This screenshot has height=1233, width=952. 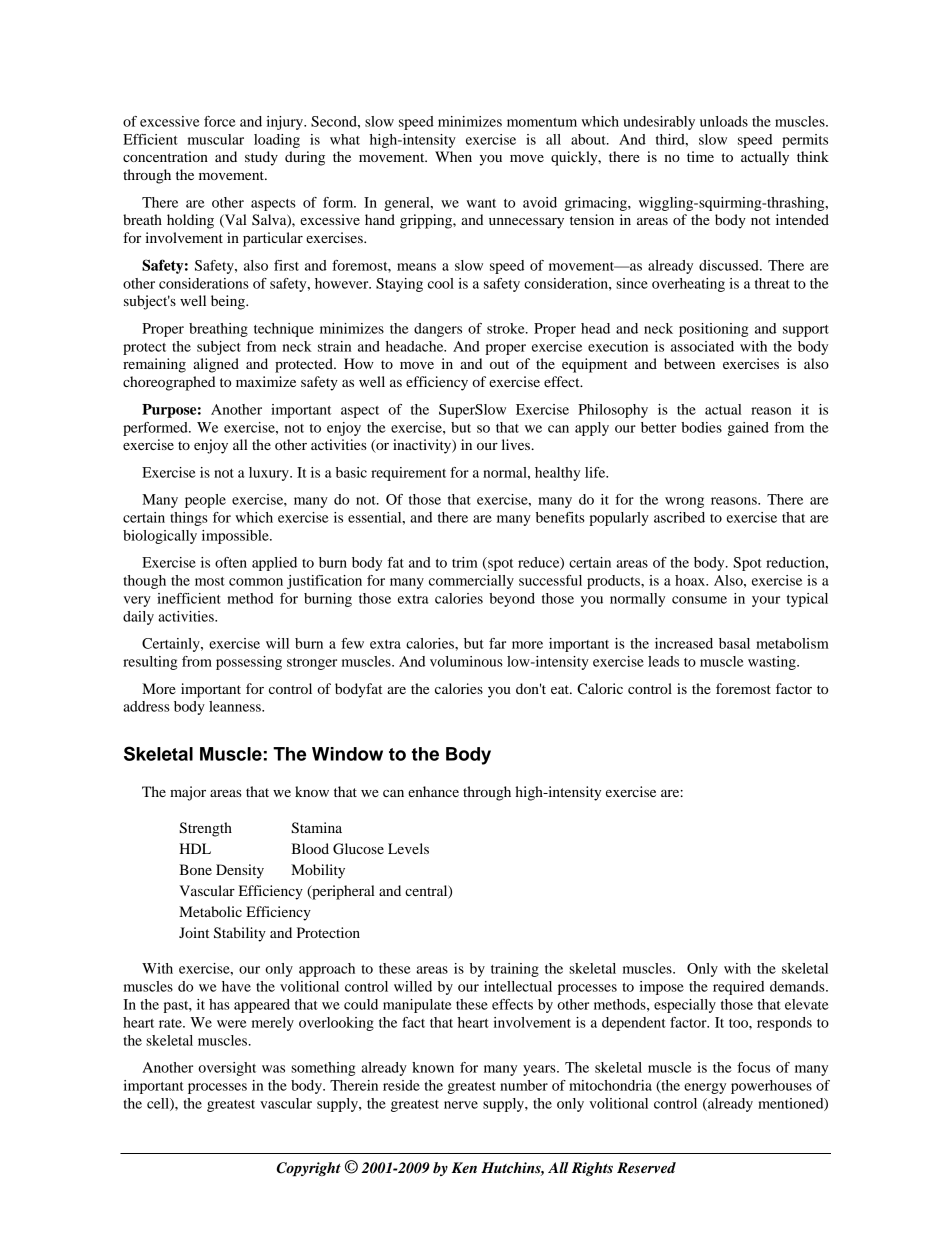 I want to click on Ken, so click(x=464, y=1167).
